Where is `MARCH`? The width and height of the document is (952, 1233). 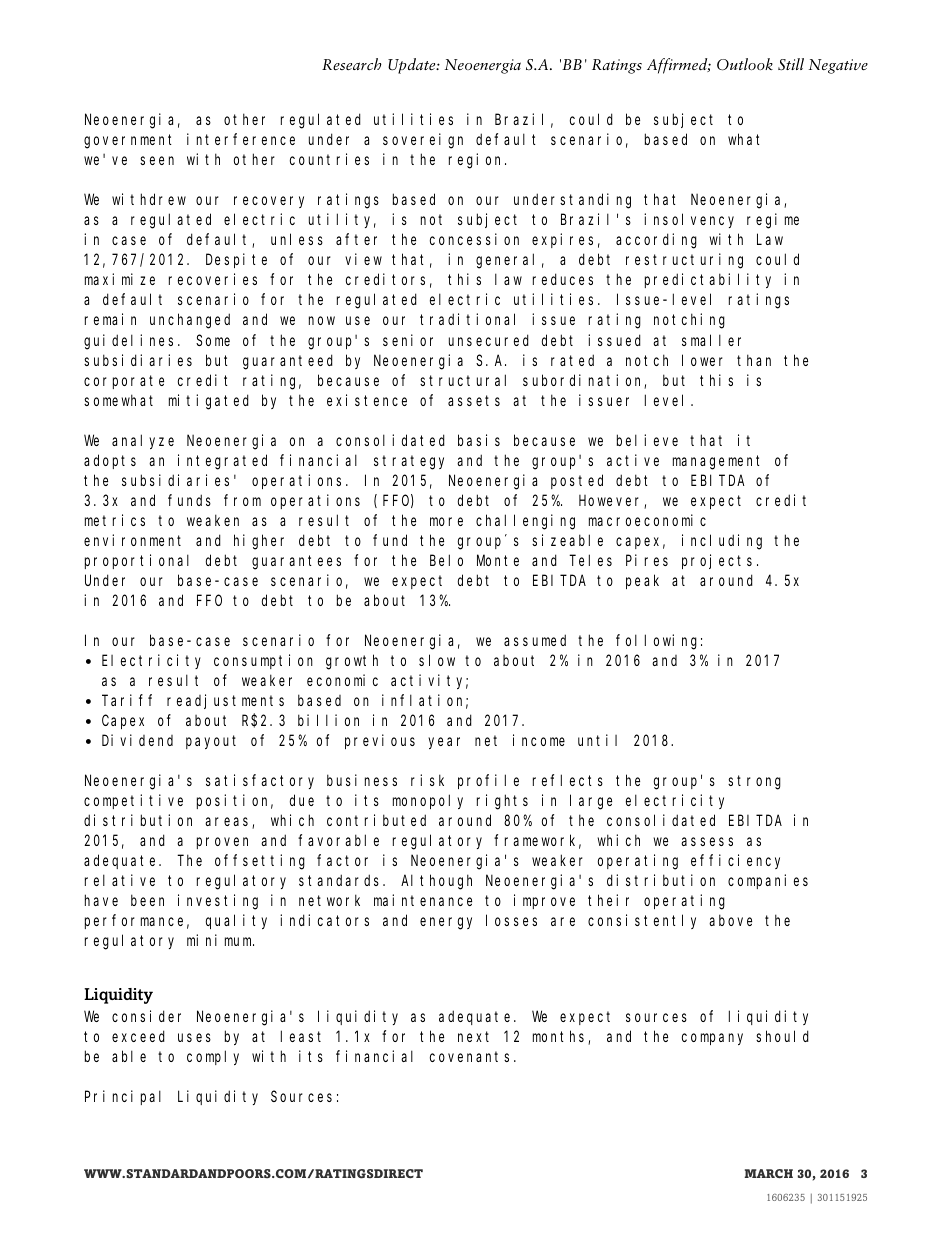 MARCH is located at coordinates (768, 1174).
